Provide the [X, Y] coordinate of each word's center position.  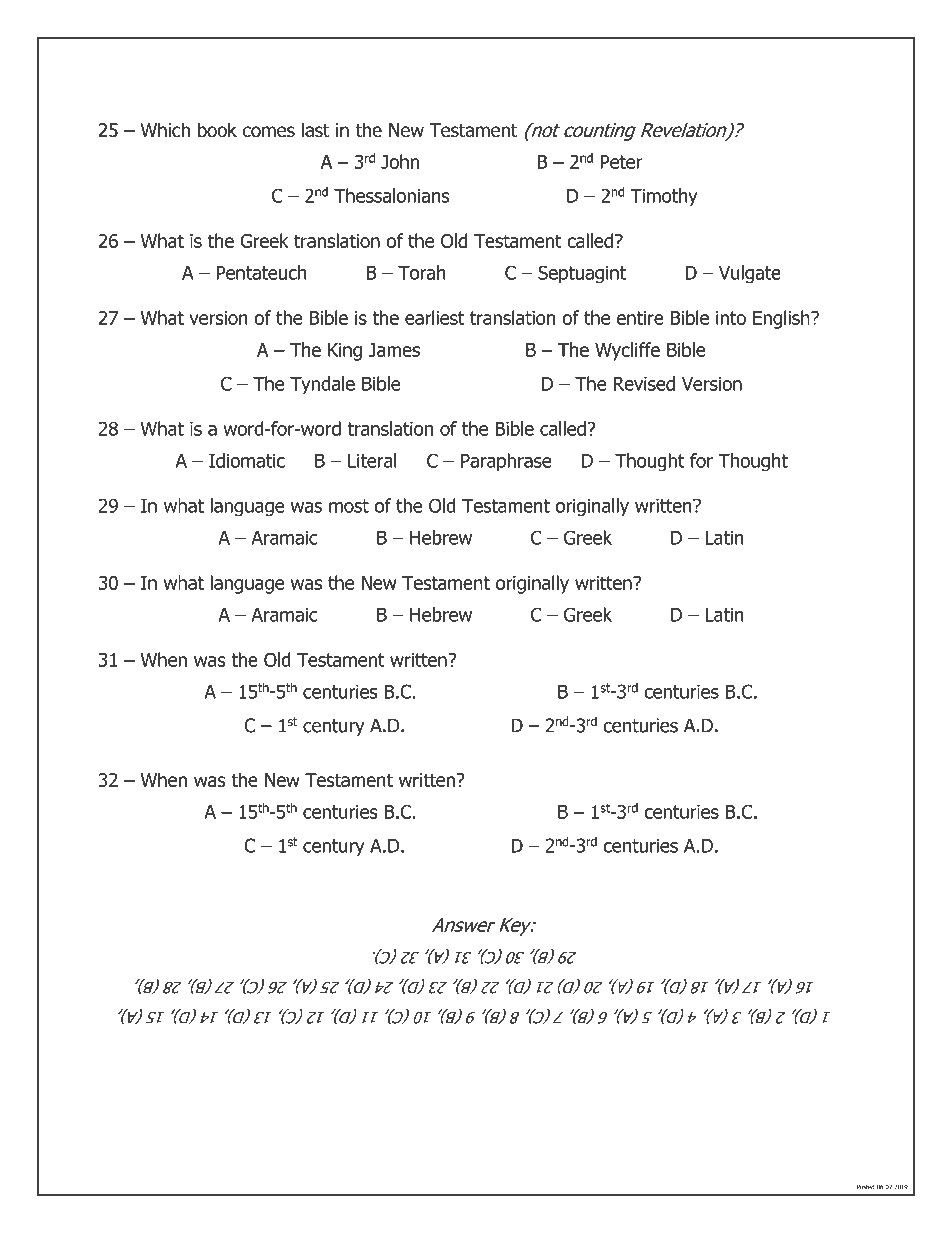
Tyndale [322, 385]
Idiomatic [247, 460]
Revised [644, 383]
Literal [372, 460]
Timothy [664, 197]
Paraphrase [506, 462]
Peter [621, 162]
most [349, 506]
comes [269, 132]
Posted [866, 1187]
